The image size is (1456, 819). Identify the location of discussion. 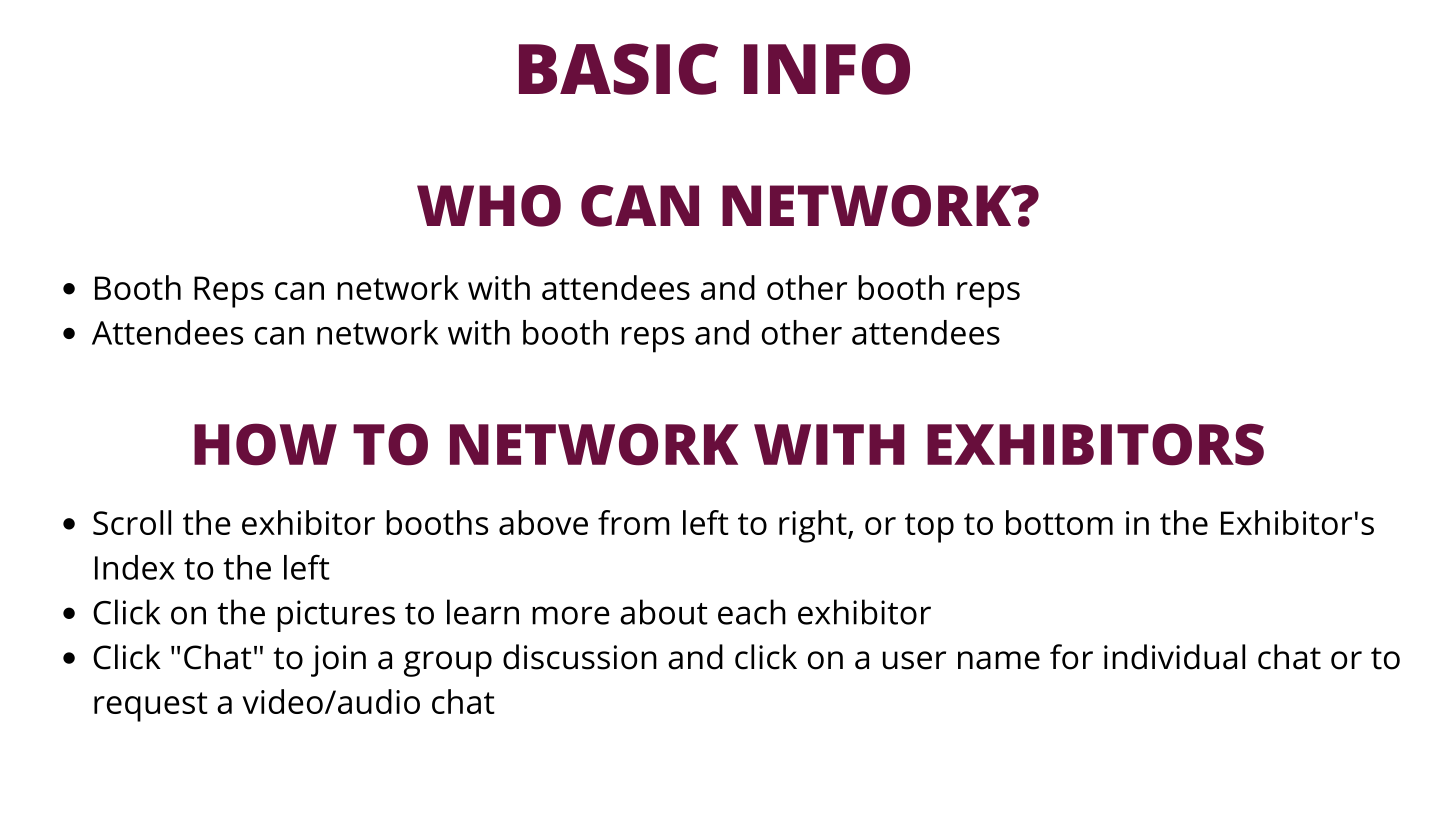
(580, 657).
